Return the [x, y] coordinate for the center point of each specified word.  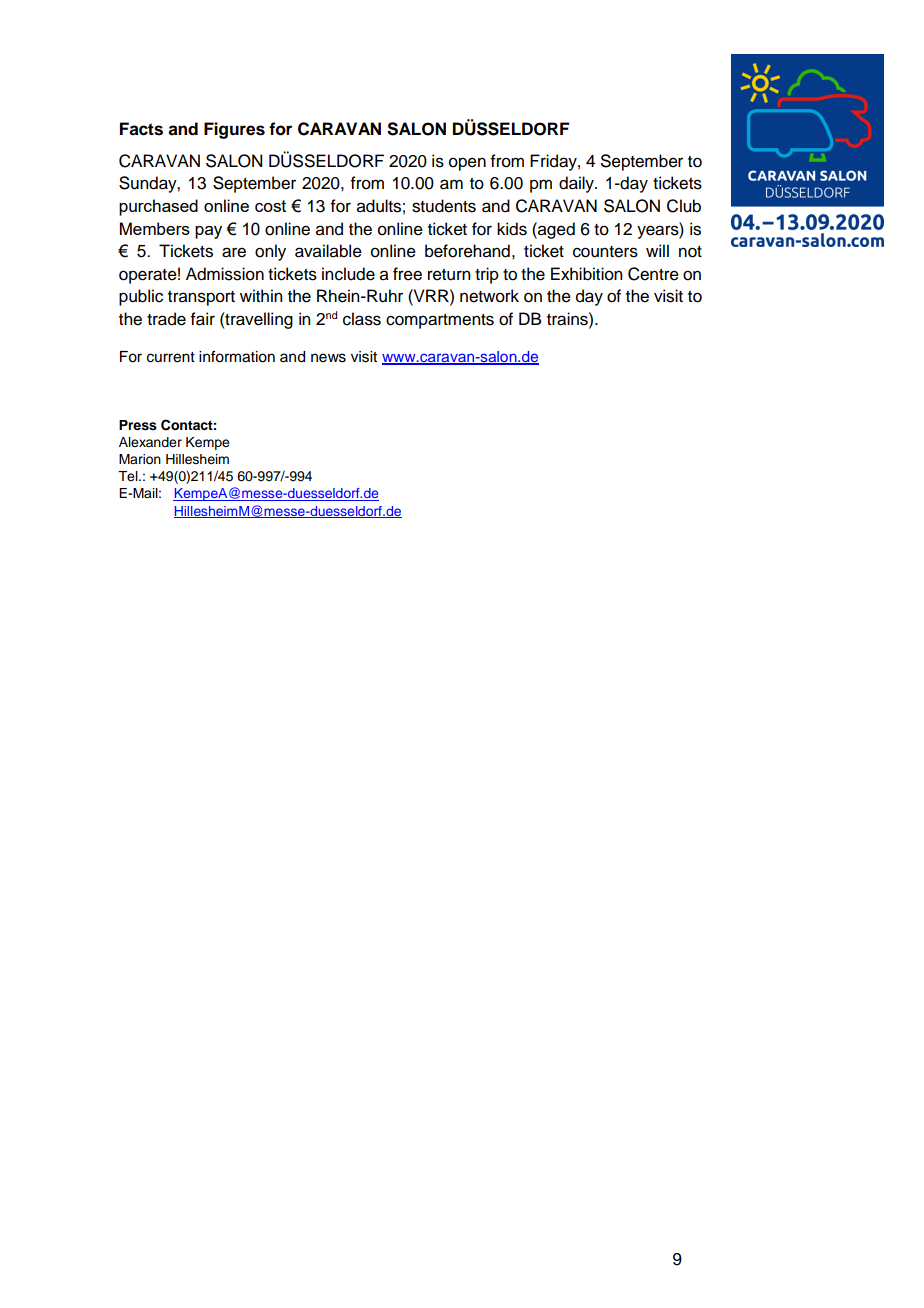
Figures [234, 130]
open [467, 164]
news [328, 358]
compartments [440, 321]
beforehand [467, 251]
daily [577, 184]
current [171, 357]
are [234, 252]
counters [605, 252]
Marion [140, 459]
